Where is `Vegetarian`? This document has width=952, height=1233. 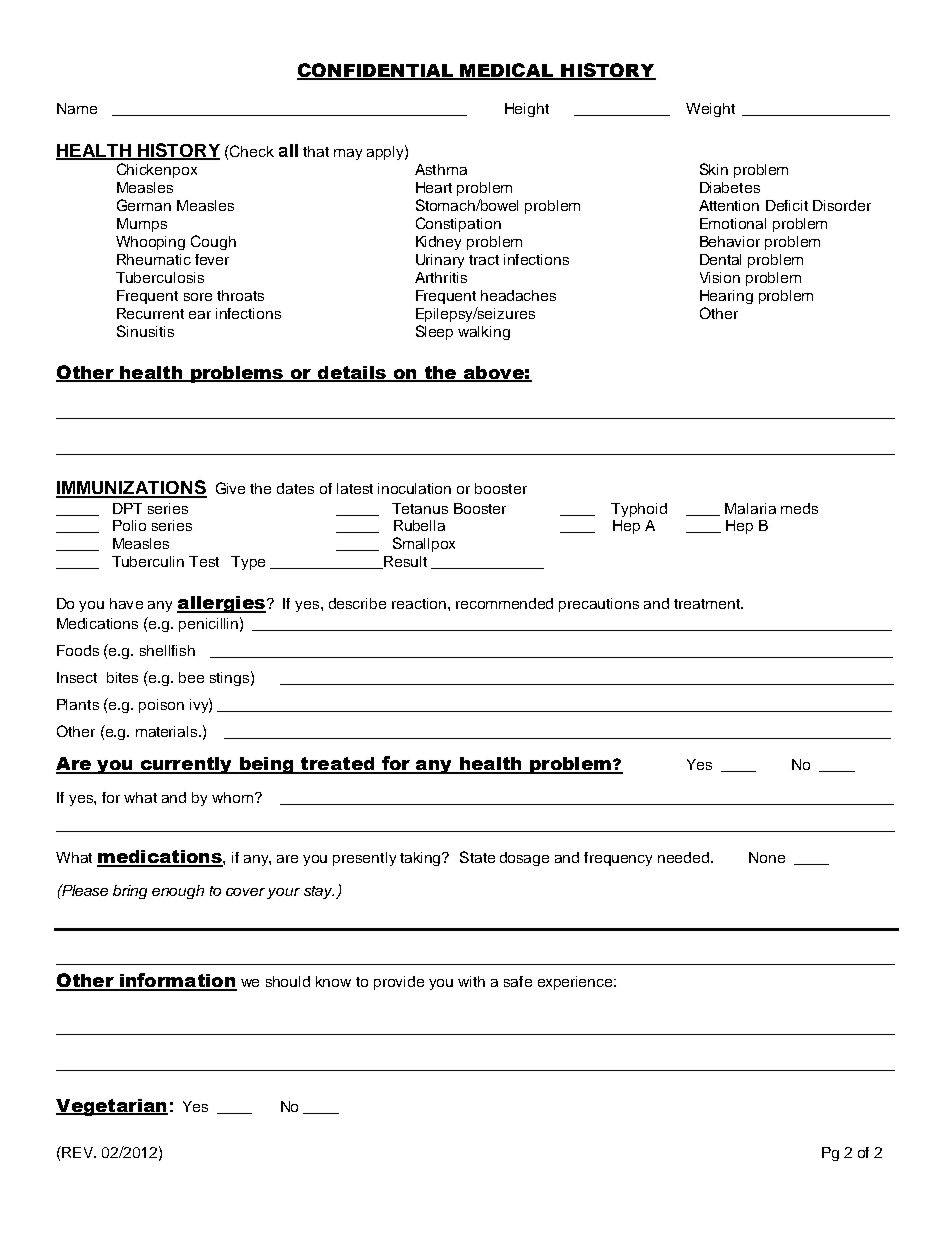
Vegetarian is located at coordinates (112, 1107).
